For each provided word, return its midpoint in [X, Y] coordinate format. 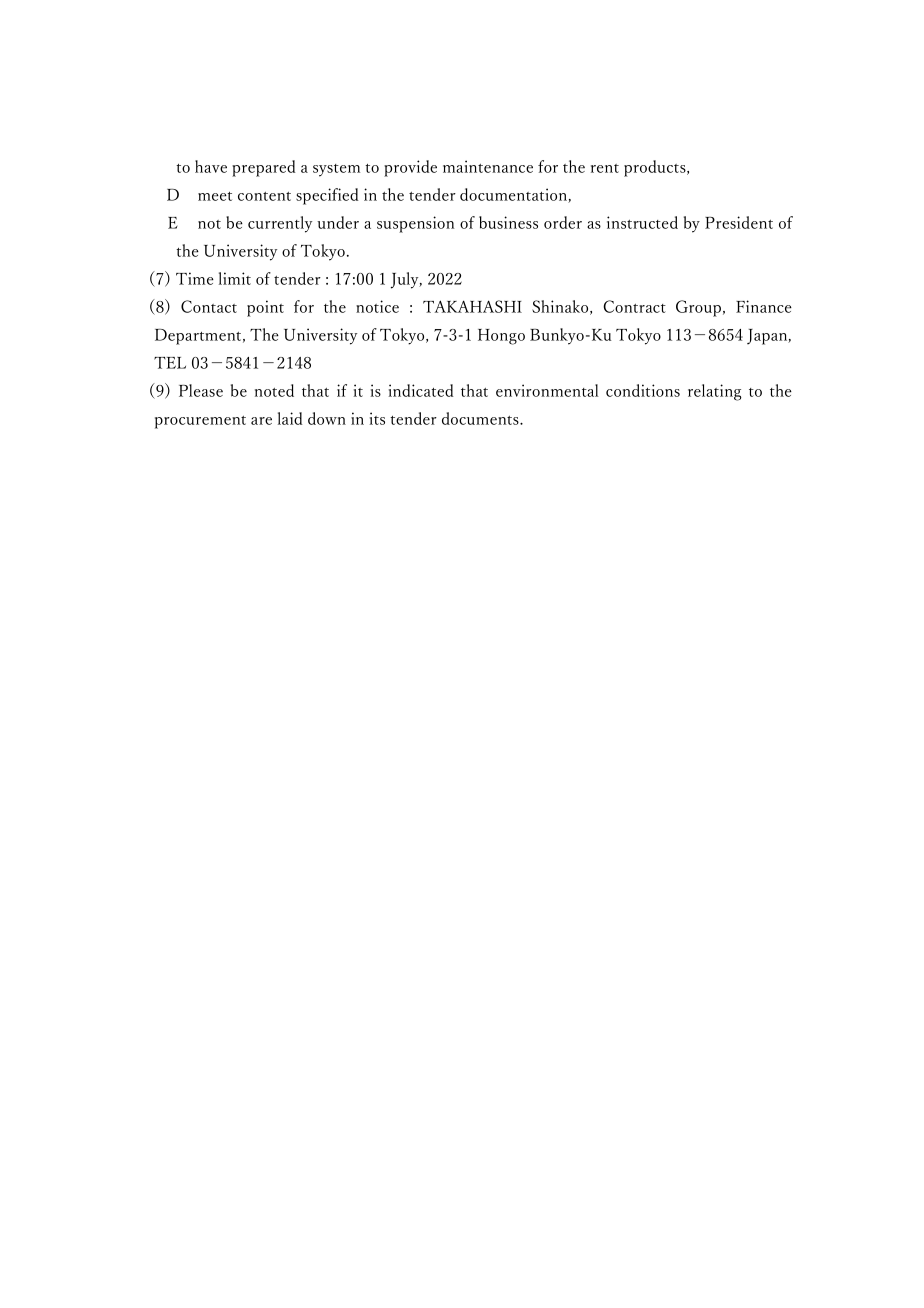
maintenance [488, 166]
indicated [421, 390]
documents [481, 418]
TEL [170, 363]
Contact [209, 306]
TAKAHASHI [472, 306]
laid [290, 418]
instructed [642, 222]
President [739, 222]
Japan [768, 337]
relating [715, 392]
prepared [264, 168]
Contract [634, 306]
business [508, 222]
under [338, 222]
